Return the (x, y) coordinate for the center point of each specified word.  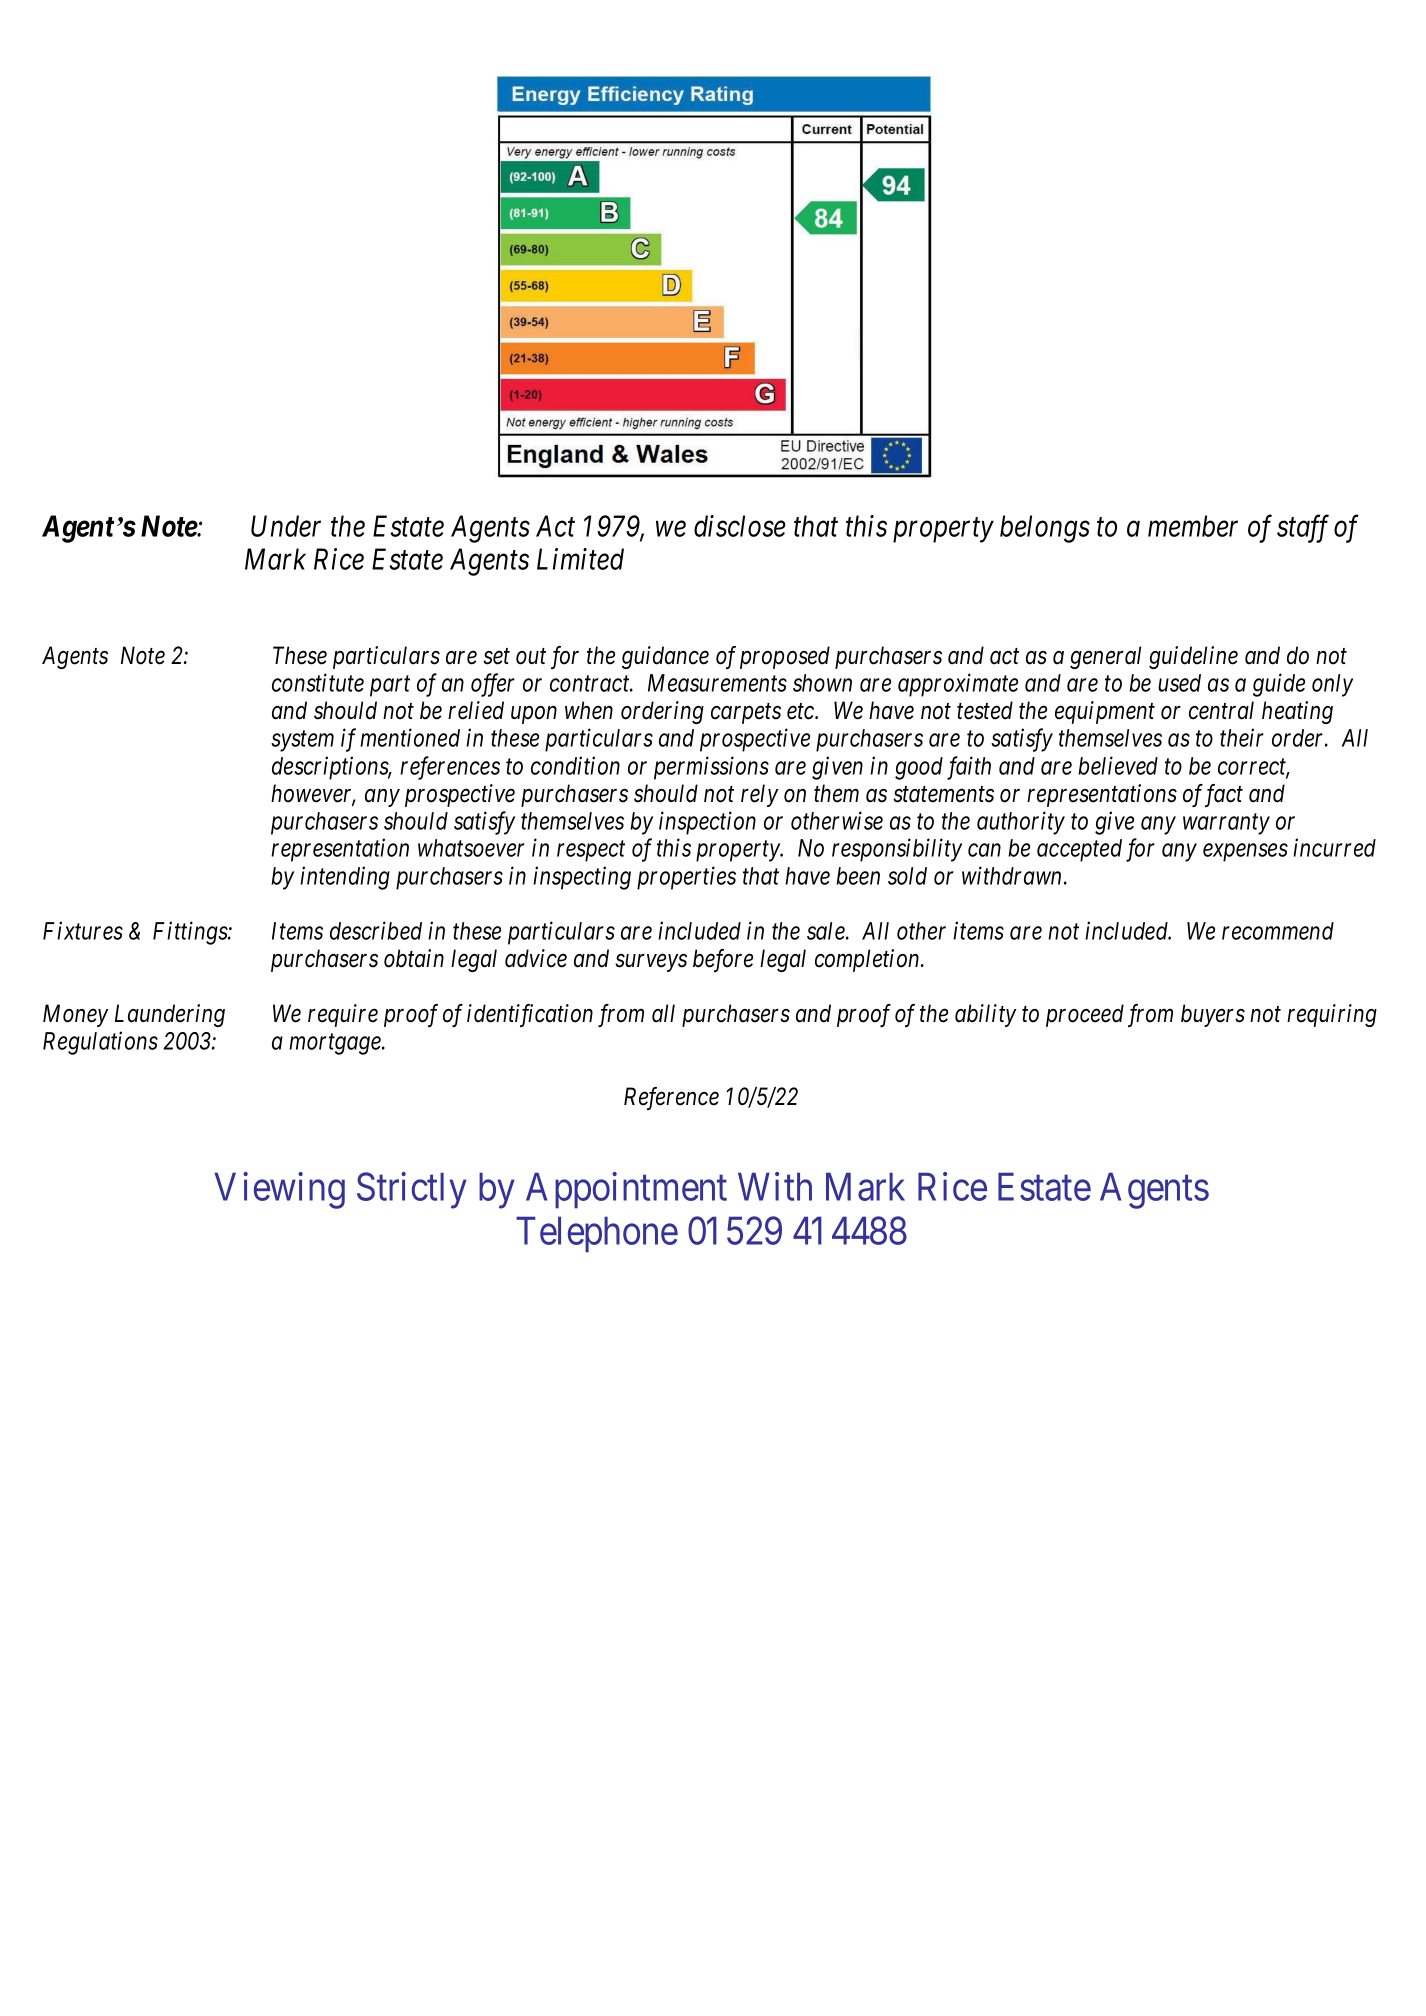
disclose (740, 526)
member (1193, 526)
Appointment (626, 1190)
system (302, 741)
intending (345, 878)
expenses (1245, 853)
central (1221, 710)
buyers (1213, 1015)
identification (530, 1015)
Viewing (279, 1190)
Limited (580, 559)
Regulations (100, 1043)
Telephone (597, 1234)
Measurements (717, 683)
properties (686, 878)
